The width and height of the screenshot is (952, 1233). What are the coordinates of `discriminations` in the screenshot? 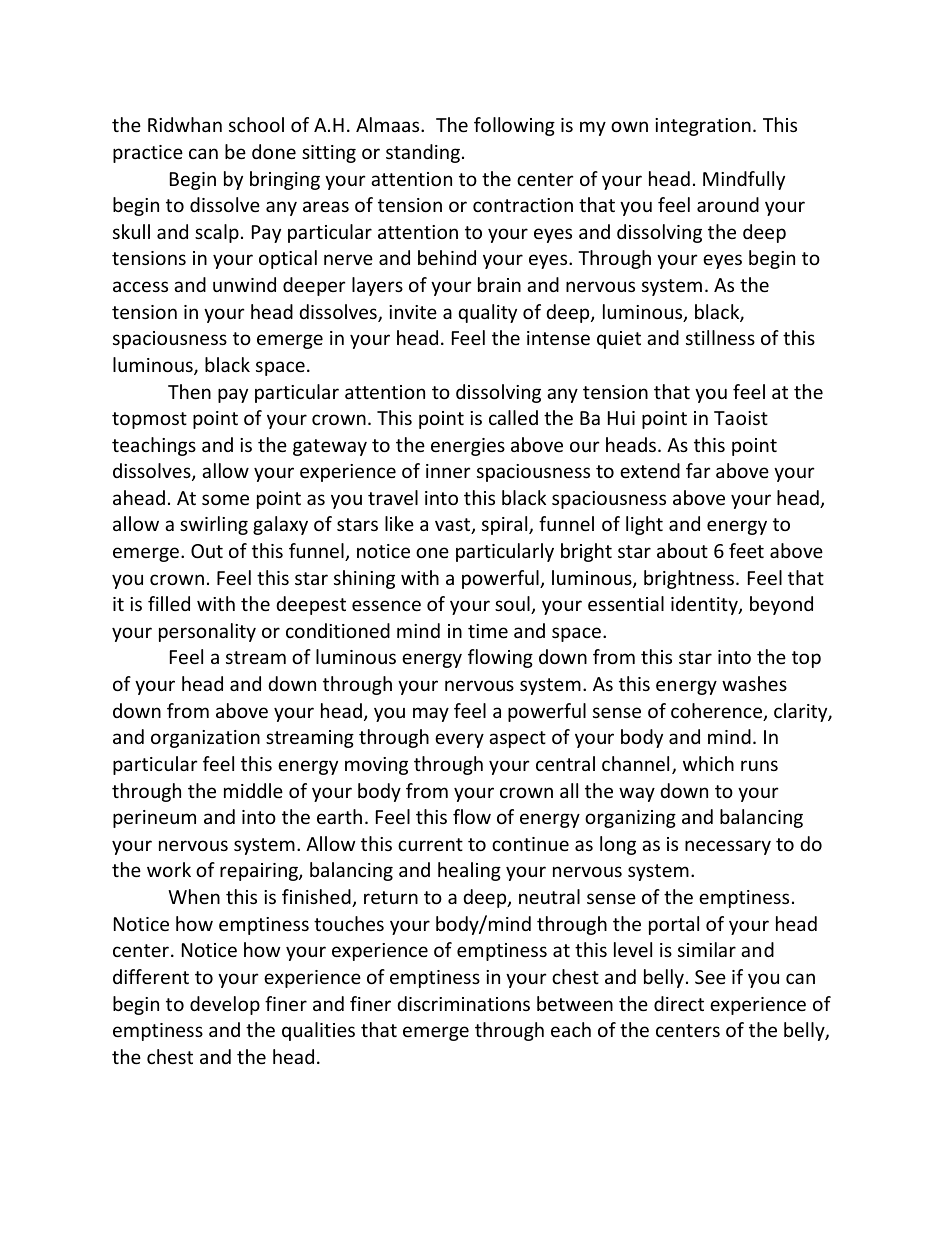 It's located at (463, 1003).
